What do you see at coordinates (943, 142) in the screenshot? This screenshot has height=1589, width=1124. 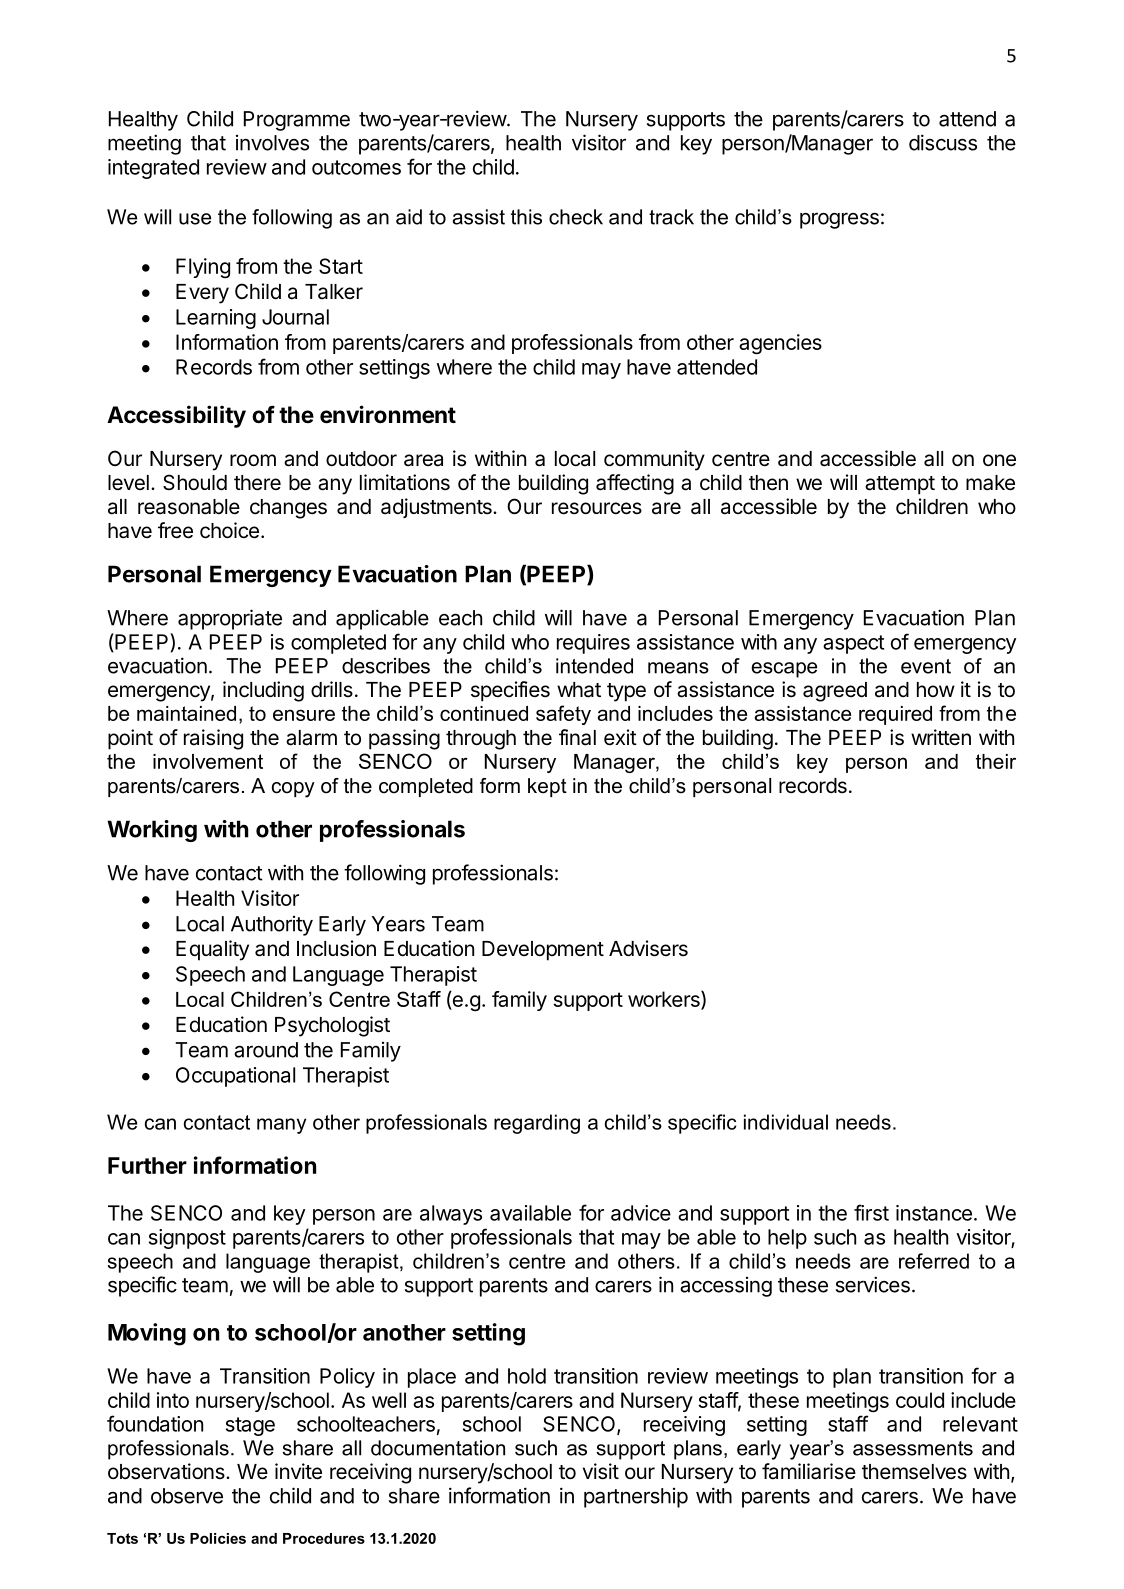 I see `discuss` at bounding box center [943, 142].
